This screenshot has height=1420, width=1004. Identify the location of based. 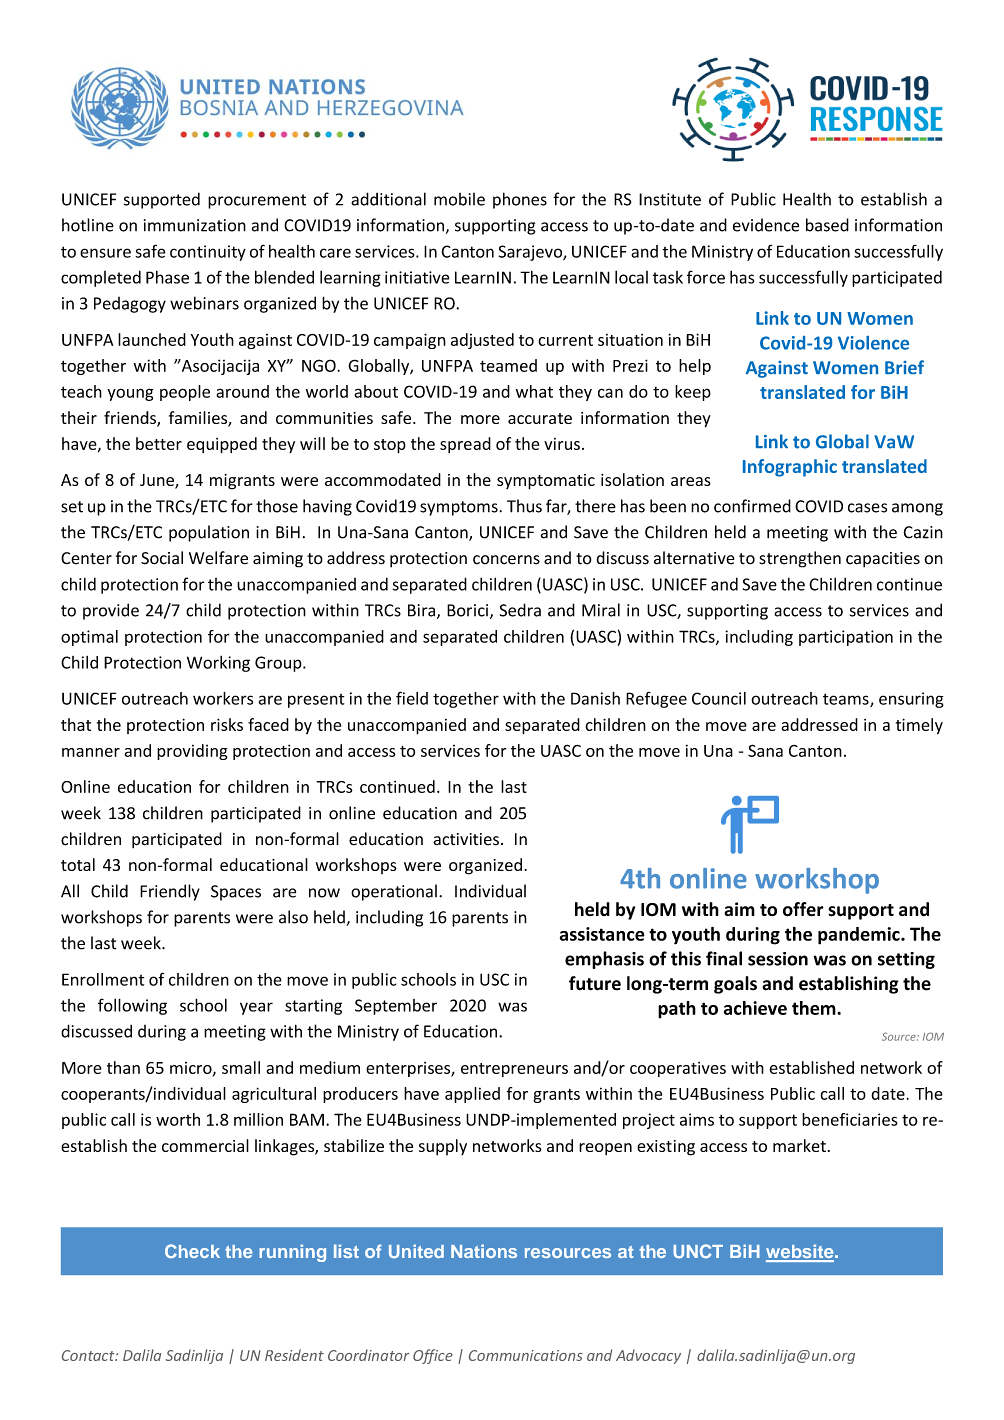
(827, 225).
